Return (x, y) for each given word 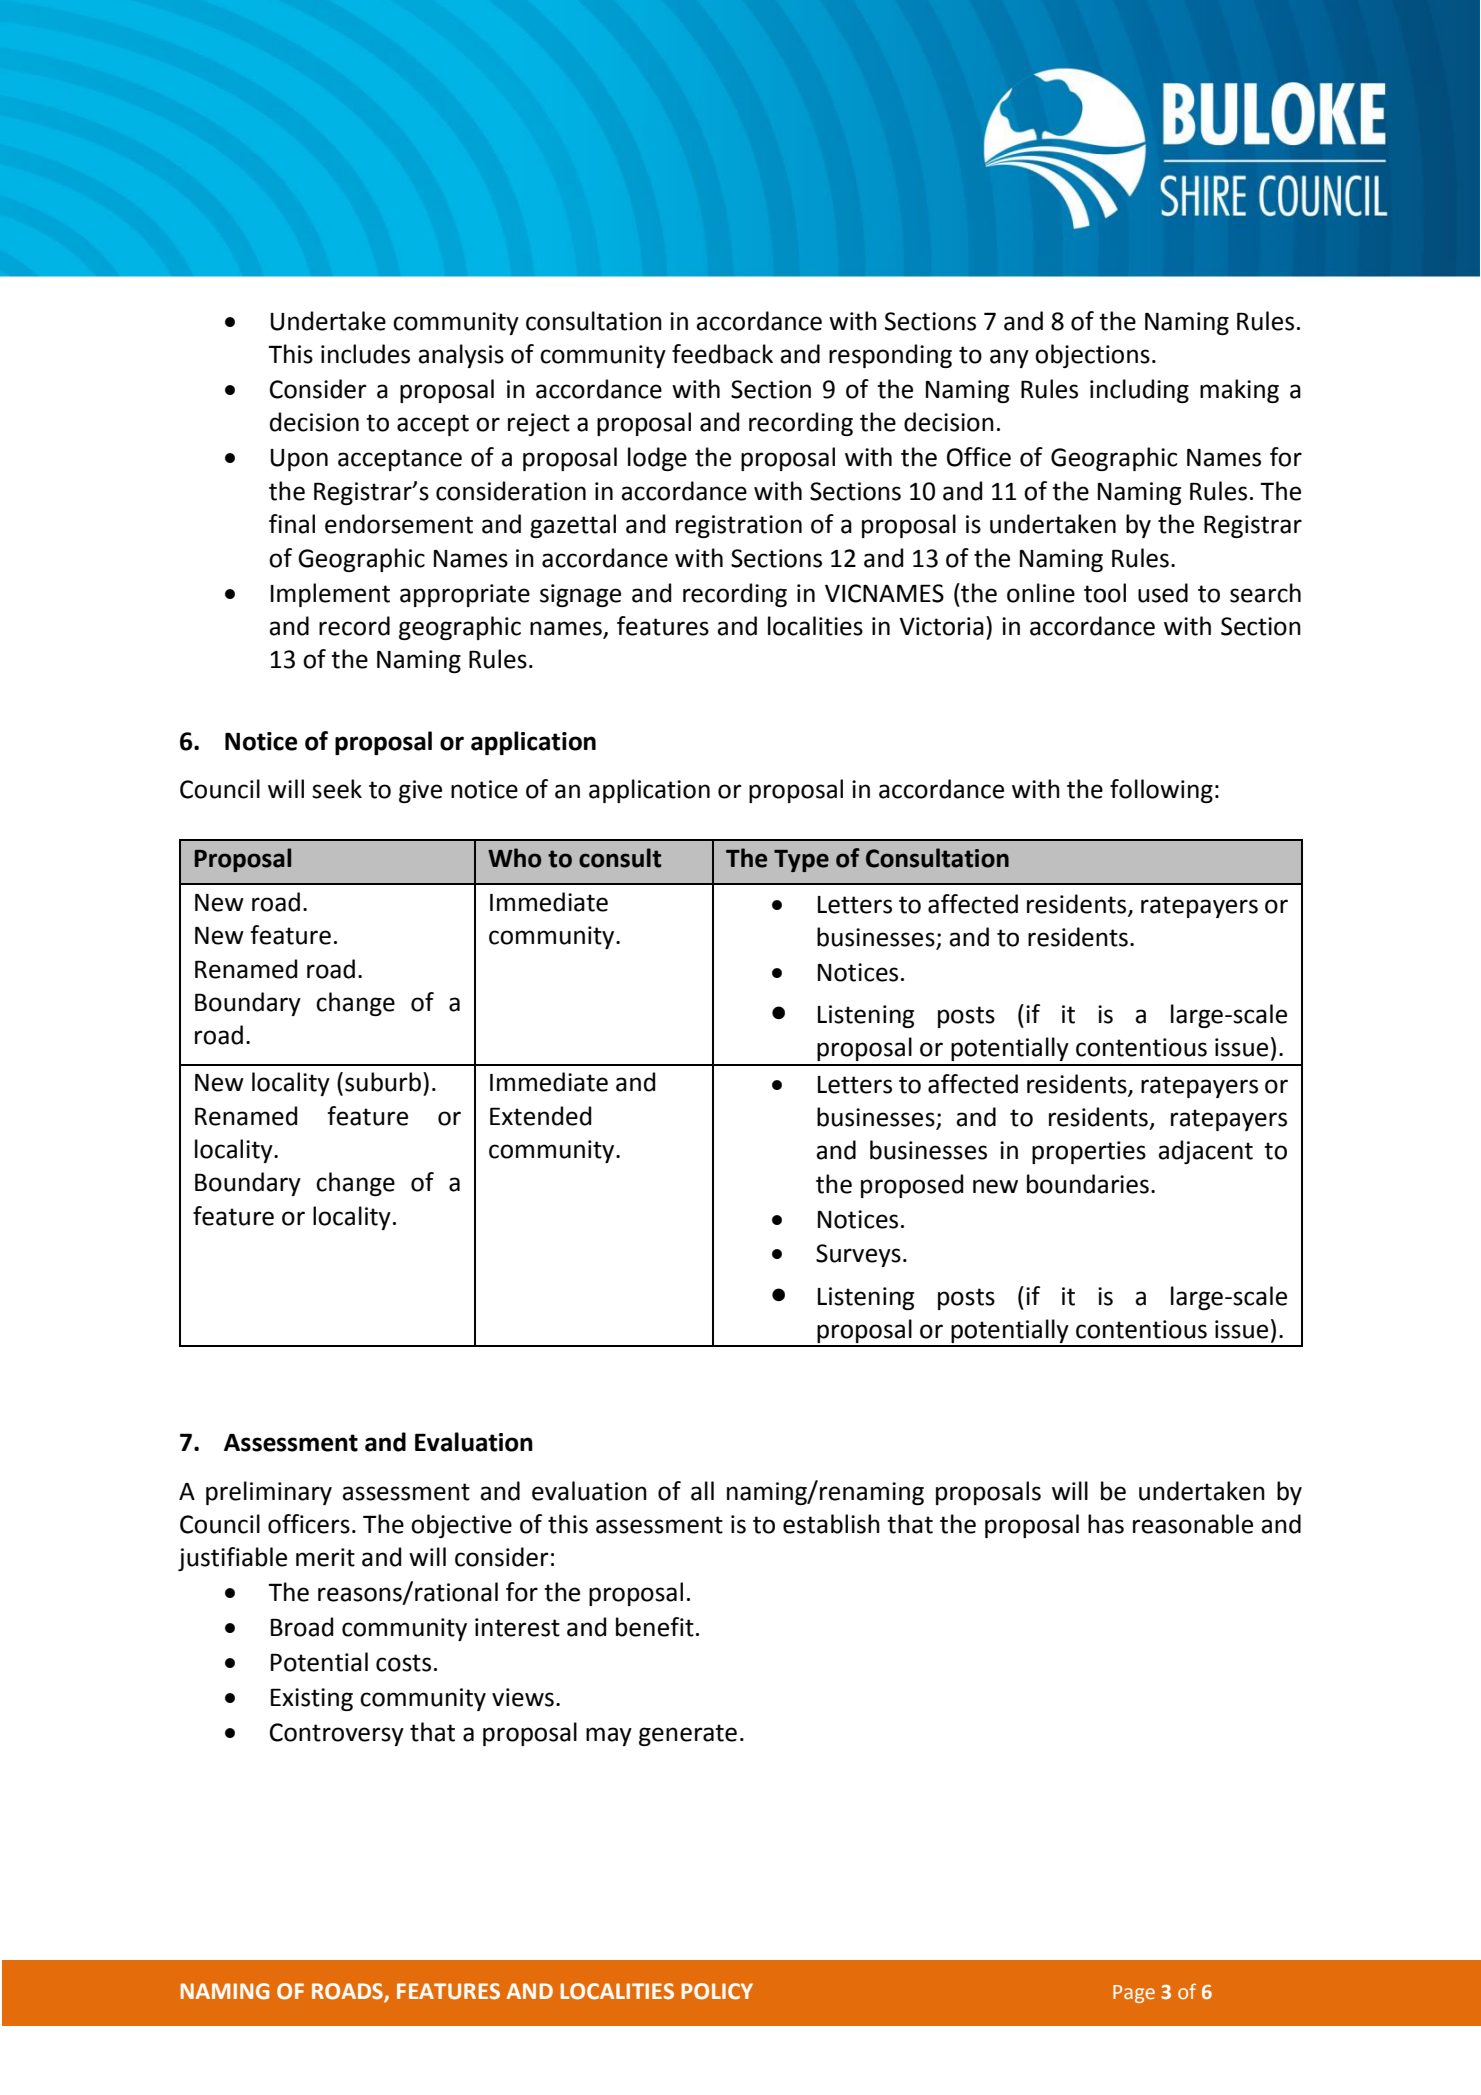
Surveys (858, 1255)
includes (365, 354)
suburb (383, 1082)
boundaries (1088, 1184)
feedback (722, 354)
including (1139, 391)
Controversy (337, 1734)
